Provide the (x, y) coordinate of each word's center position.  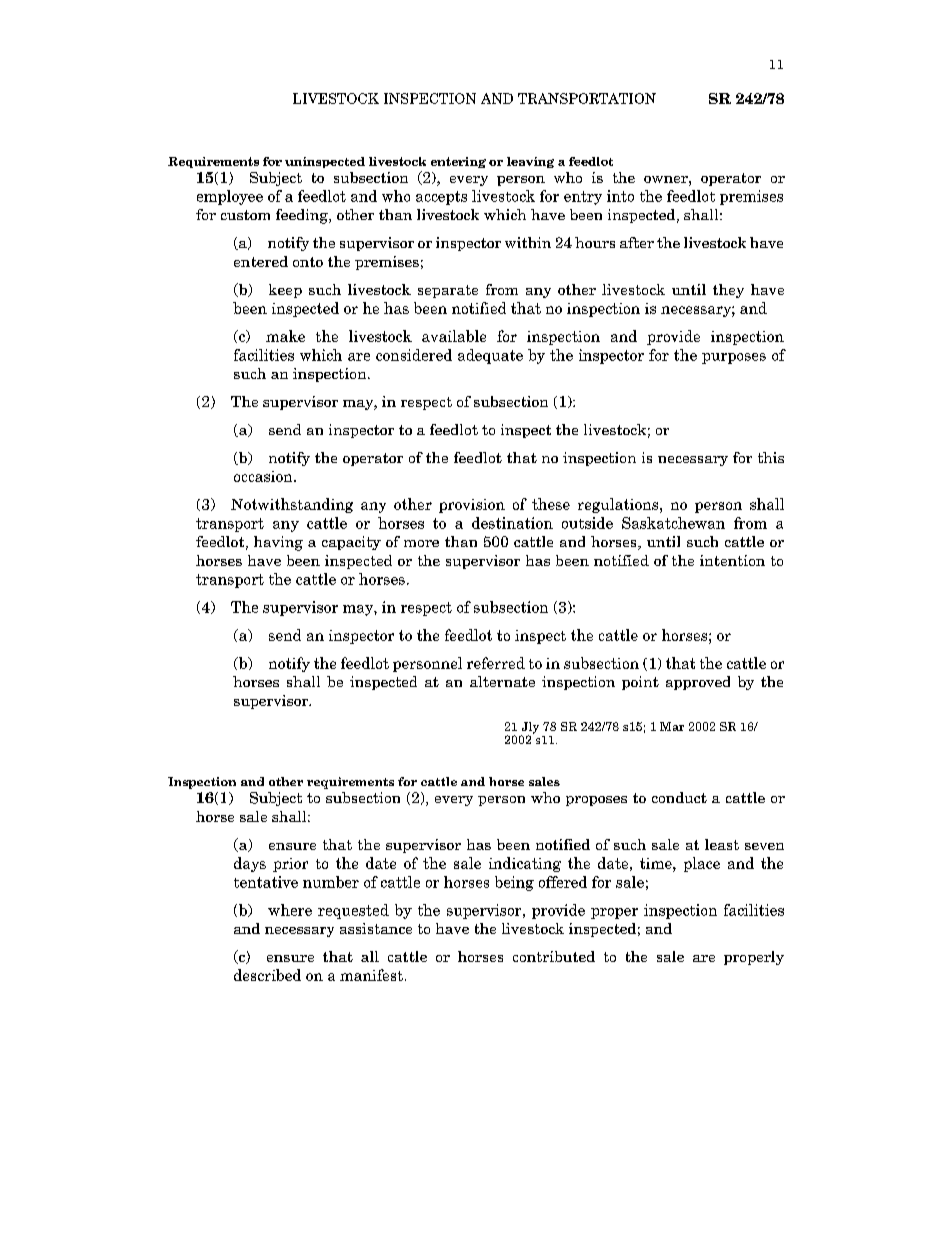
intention (732, 560)
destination (512, 523)
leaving (530, 162)
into (620, 196)
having (278, 543)
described (267, 975)
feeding (303, 216)
